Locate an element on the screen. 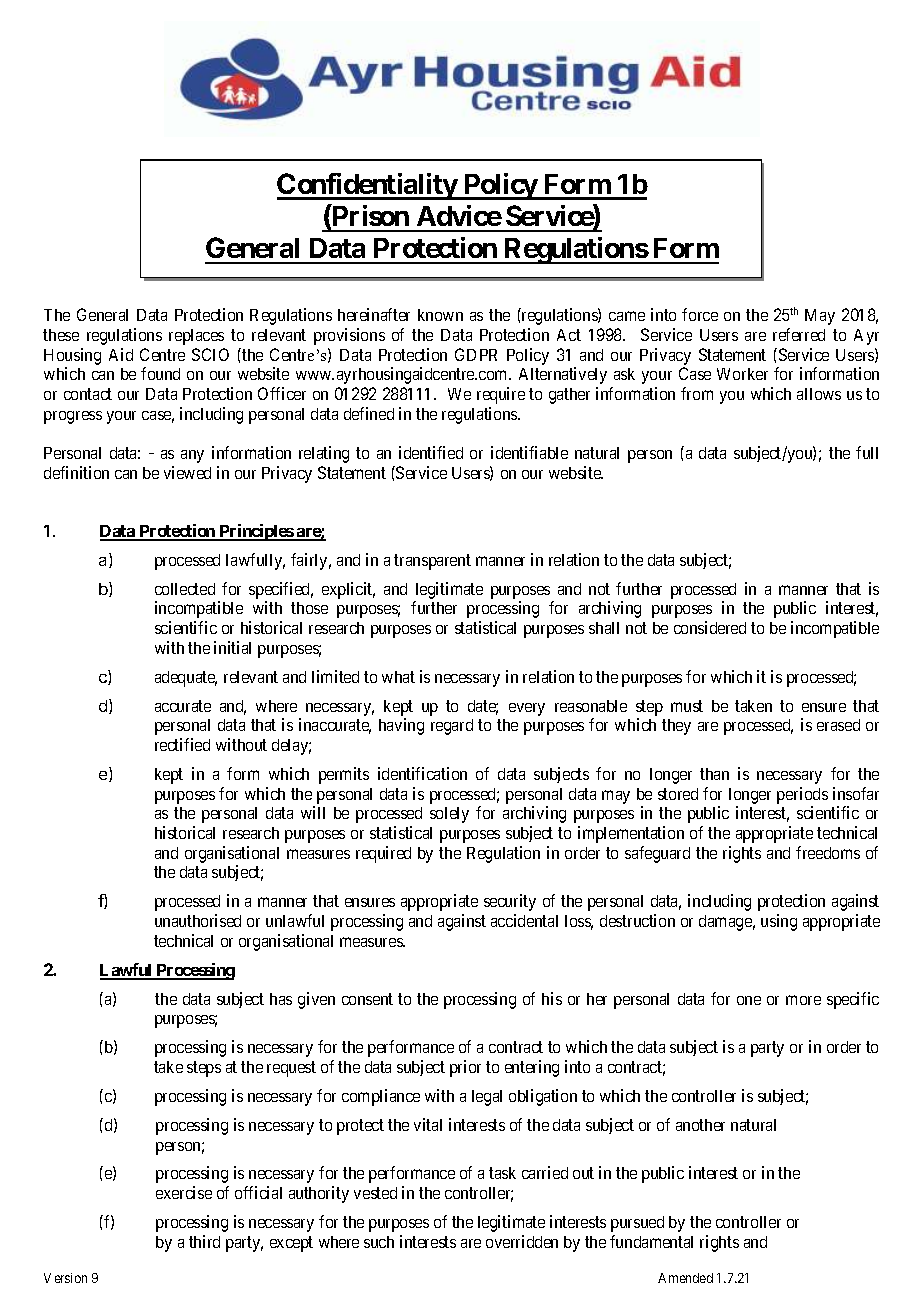  force is located at coordinates (700, 314).
